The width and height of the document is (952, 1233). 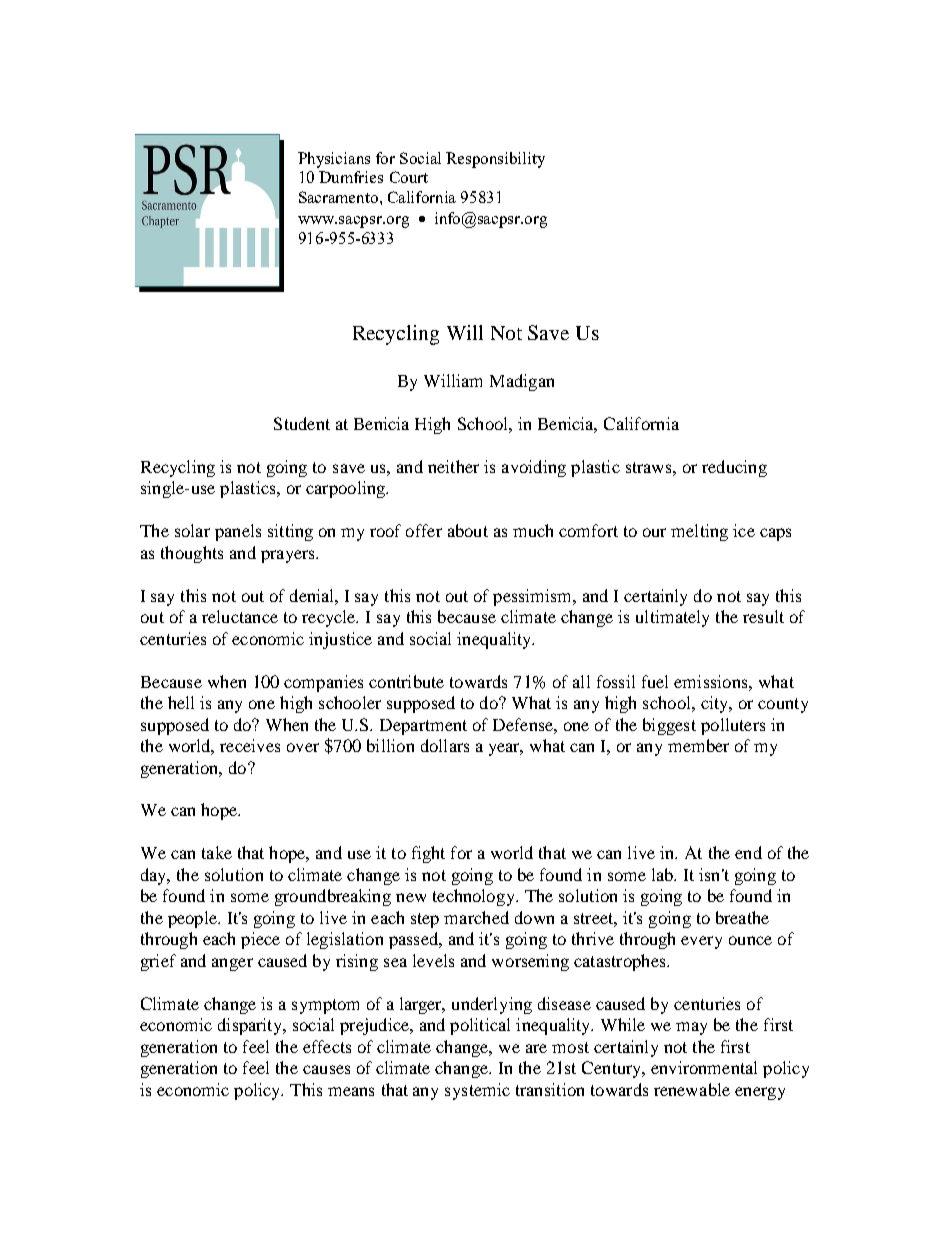 I want to click on dollars, so click(x=445, y=745).
